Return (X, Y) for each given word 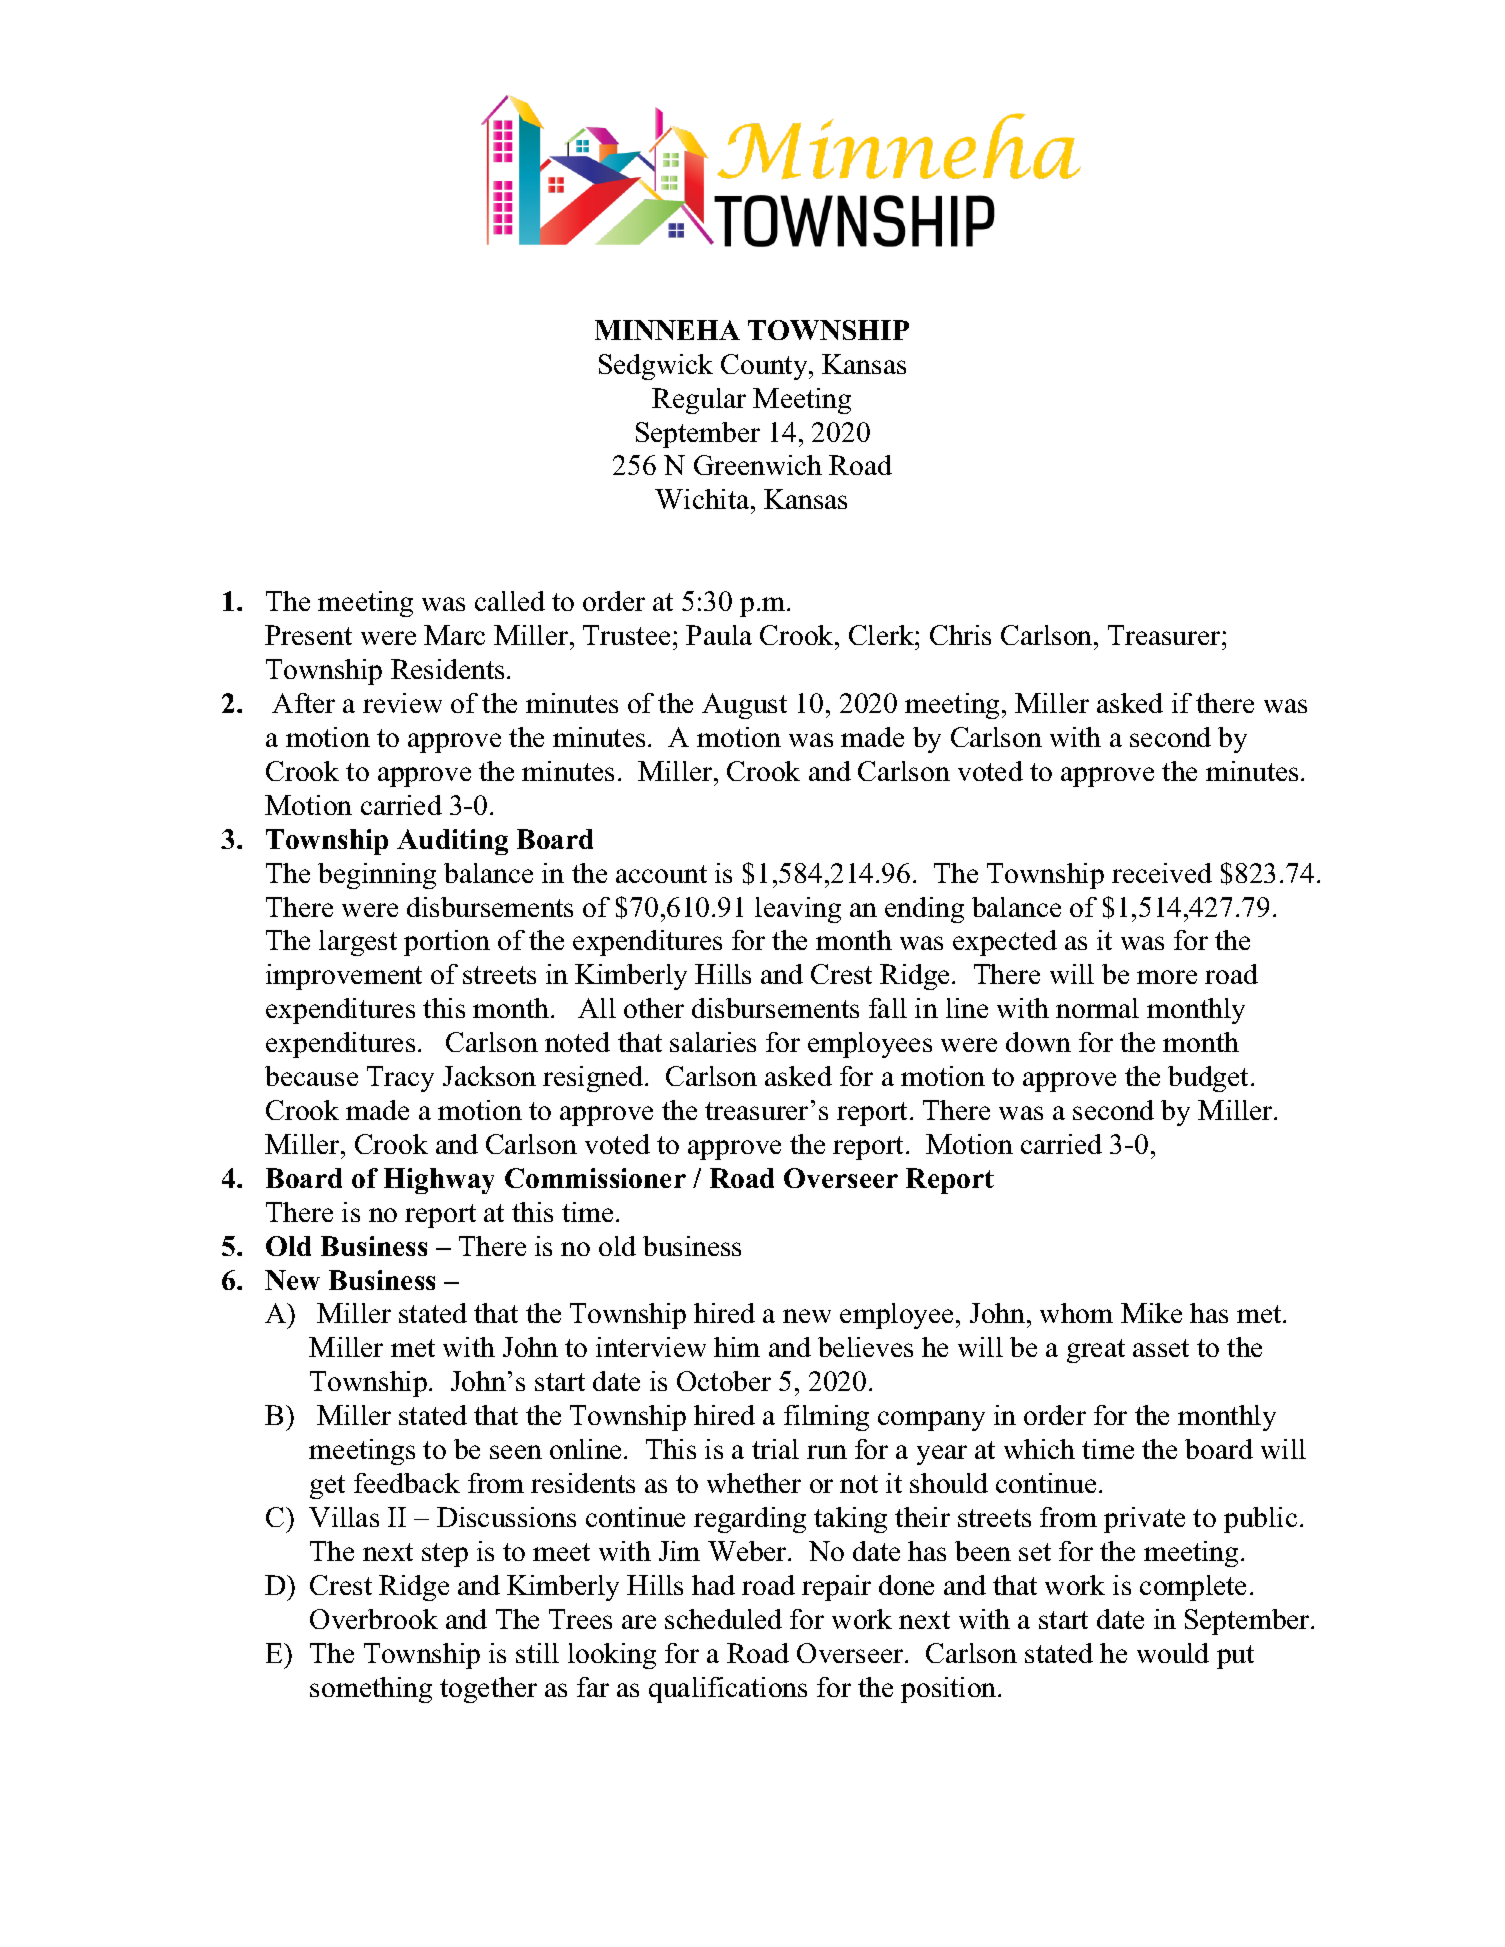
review (402, 703)
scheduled (723, 1619)
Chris (960, 635)
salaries (713, 1042)
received (1162, 873)
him (737, 1347)
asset (1161, 1348)
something (371, 1690)
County (765, 367)
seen (516, 1452)
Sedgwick (656, 367)
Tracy (400, 1079)
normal (1097, 1008)
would (1173, 1653)
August (744, 706)
